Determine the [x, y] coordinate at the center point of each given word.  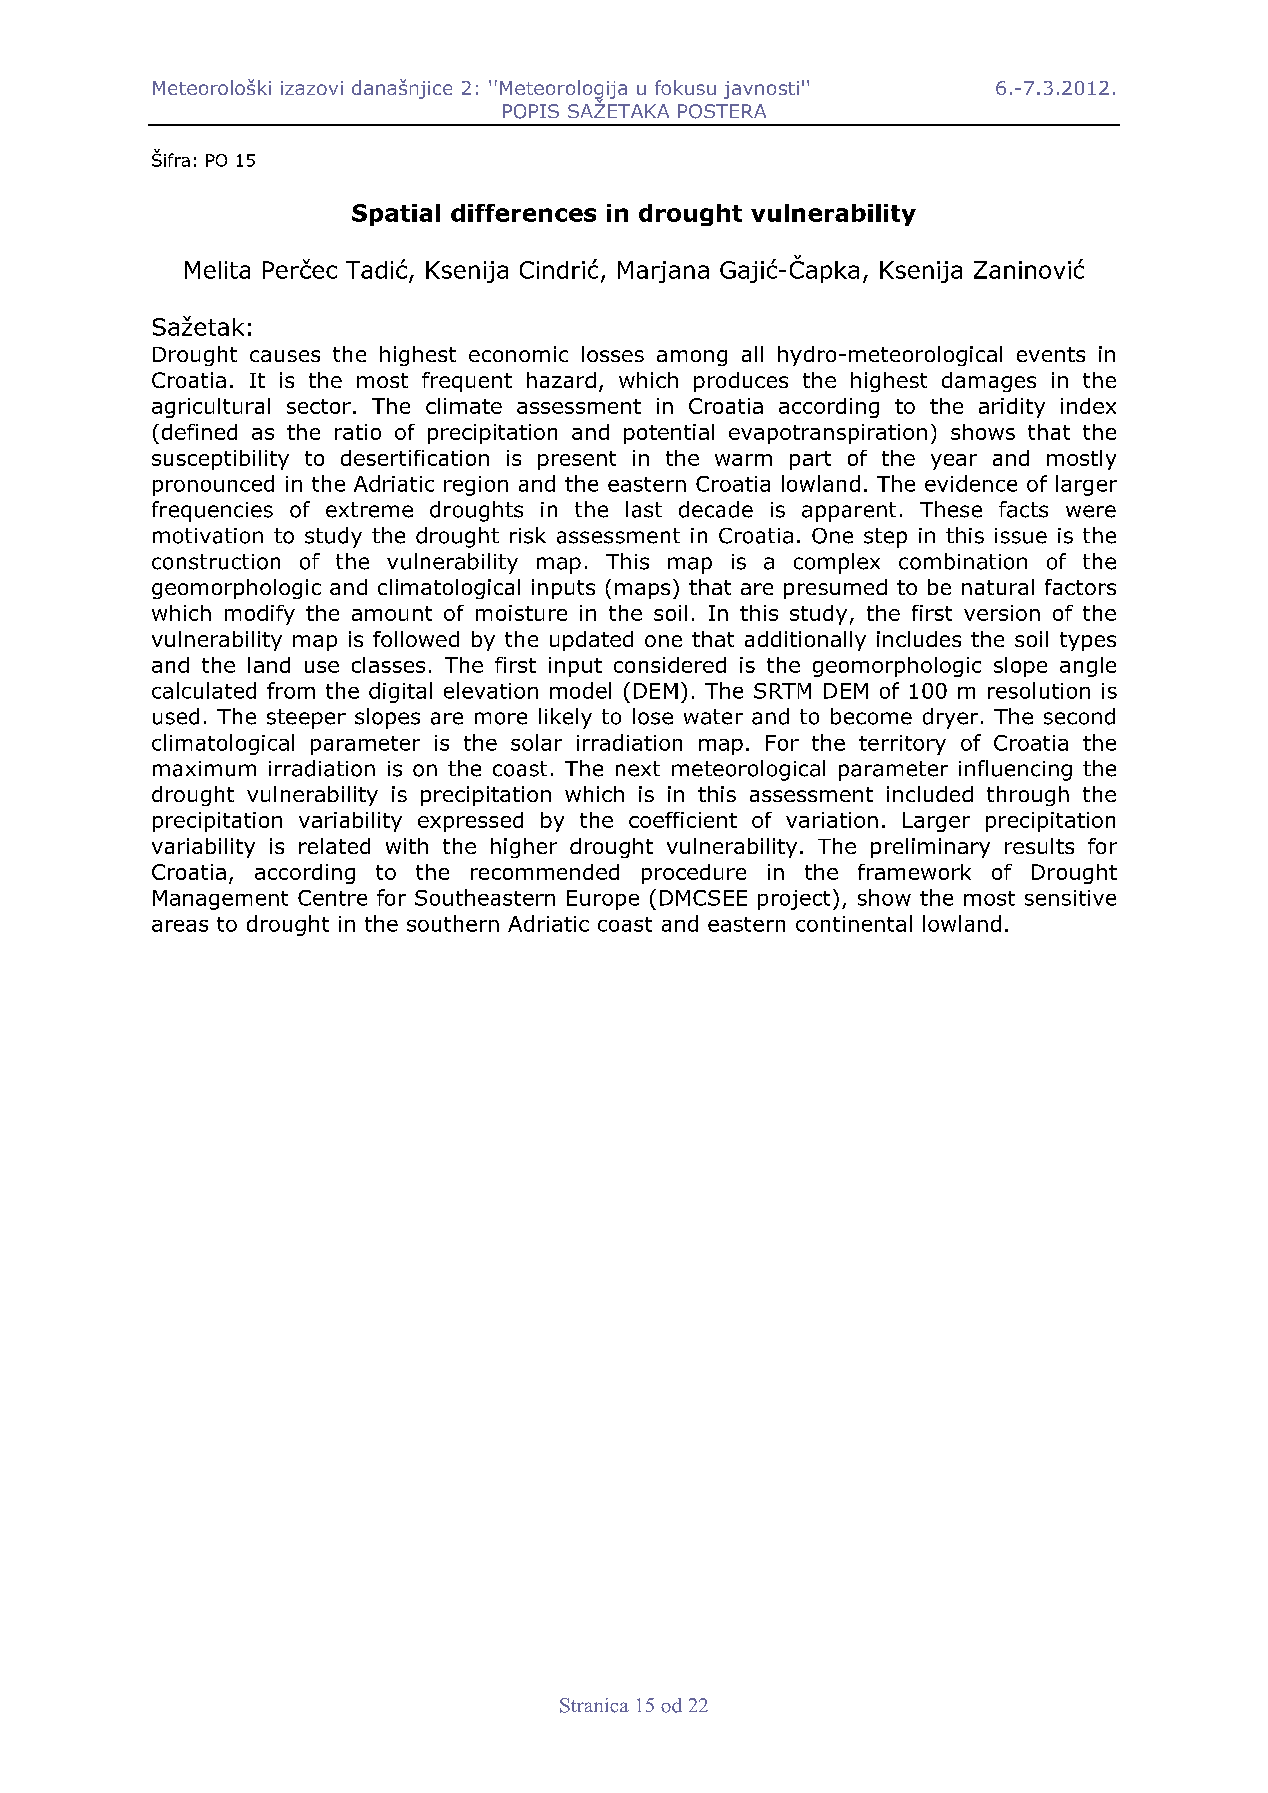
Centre [332, 898]
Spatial [396, 215]
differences [523, 213]
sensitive [1070, 898]
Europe [603, 900]
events [1051, 354]
